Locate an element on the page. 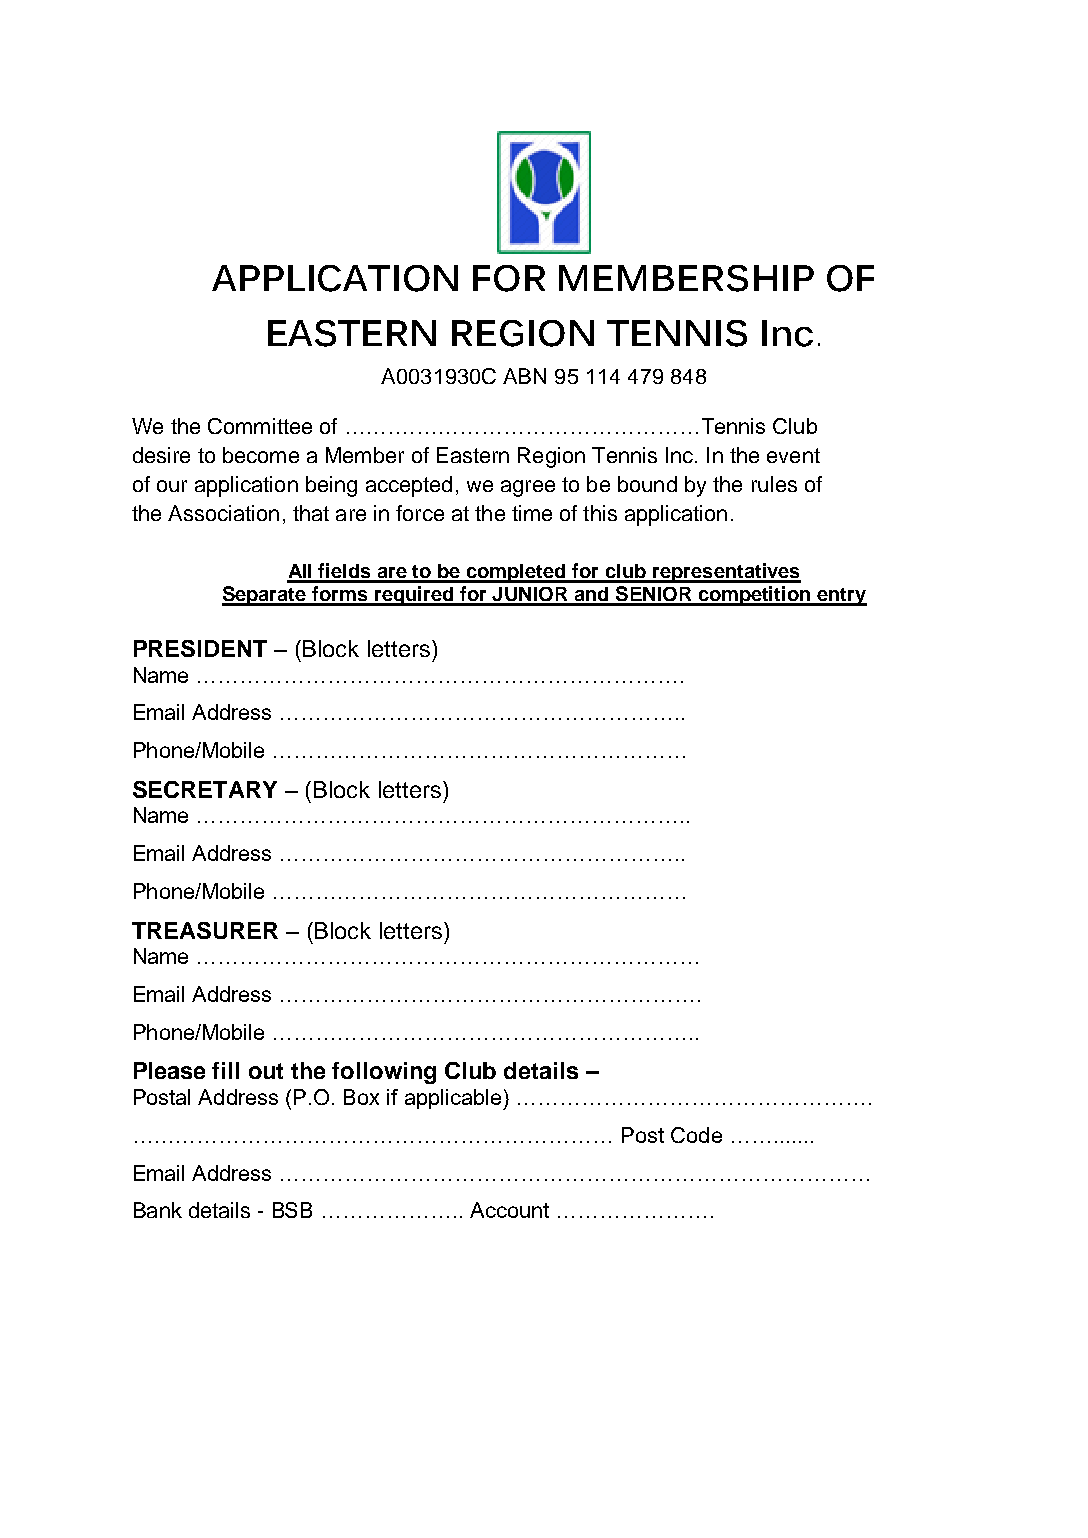  Account is located at coordinates (509, 1210).
